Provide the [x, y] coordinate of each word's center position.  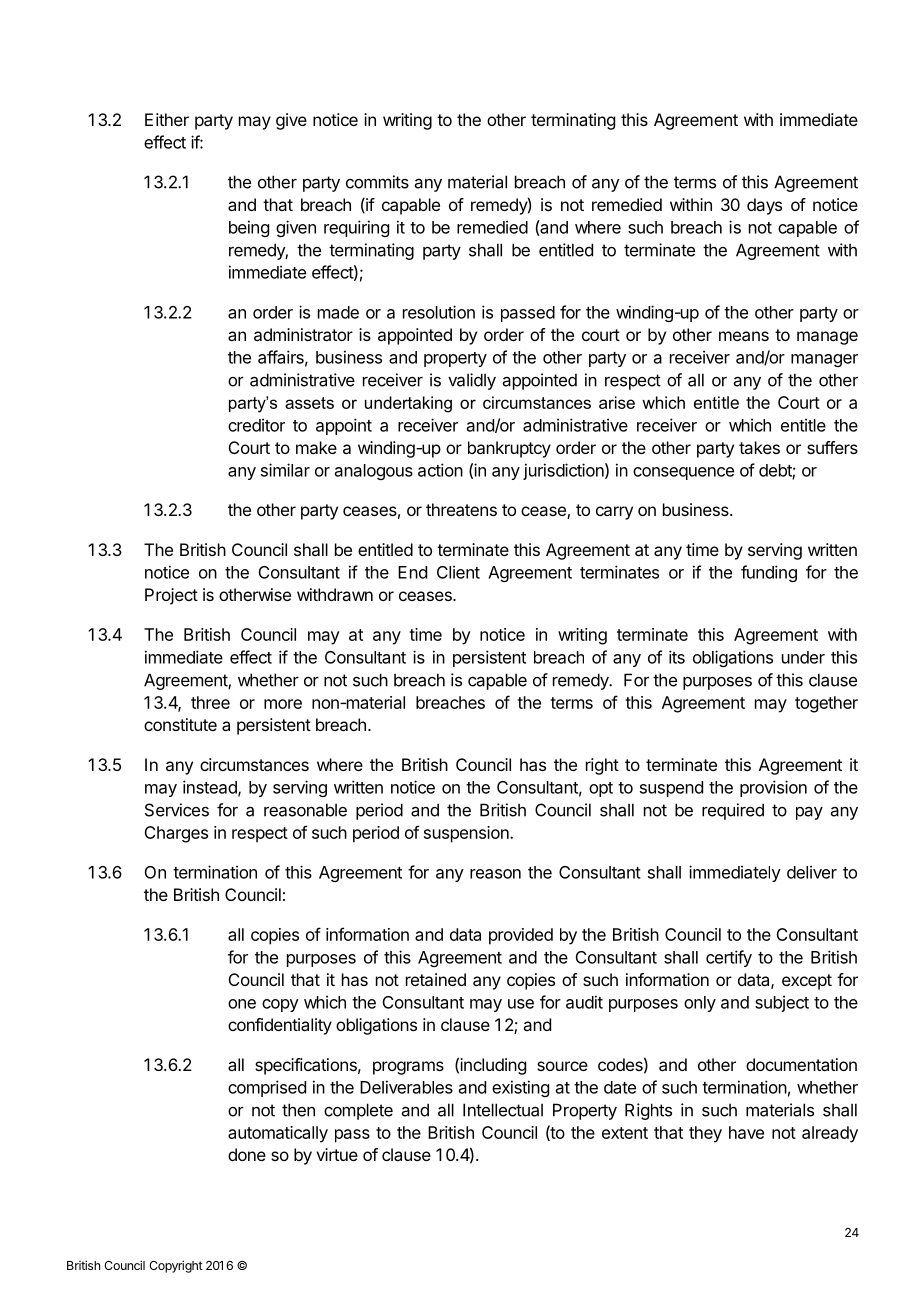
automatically [278, 1134]
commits [377, 182]
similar [285, 470]
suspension [467, 834]
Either [167, 119]
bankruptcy [509, 449]
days [764, 206]
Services [177, 810]
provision [773, 788]
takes [759, 447]
